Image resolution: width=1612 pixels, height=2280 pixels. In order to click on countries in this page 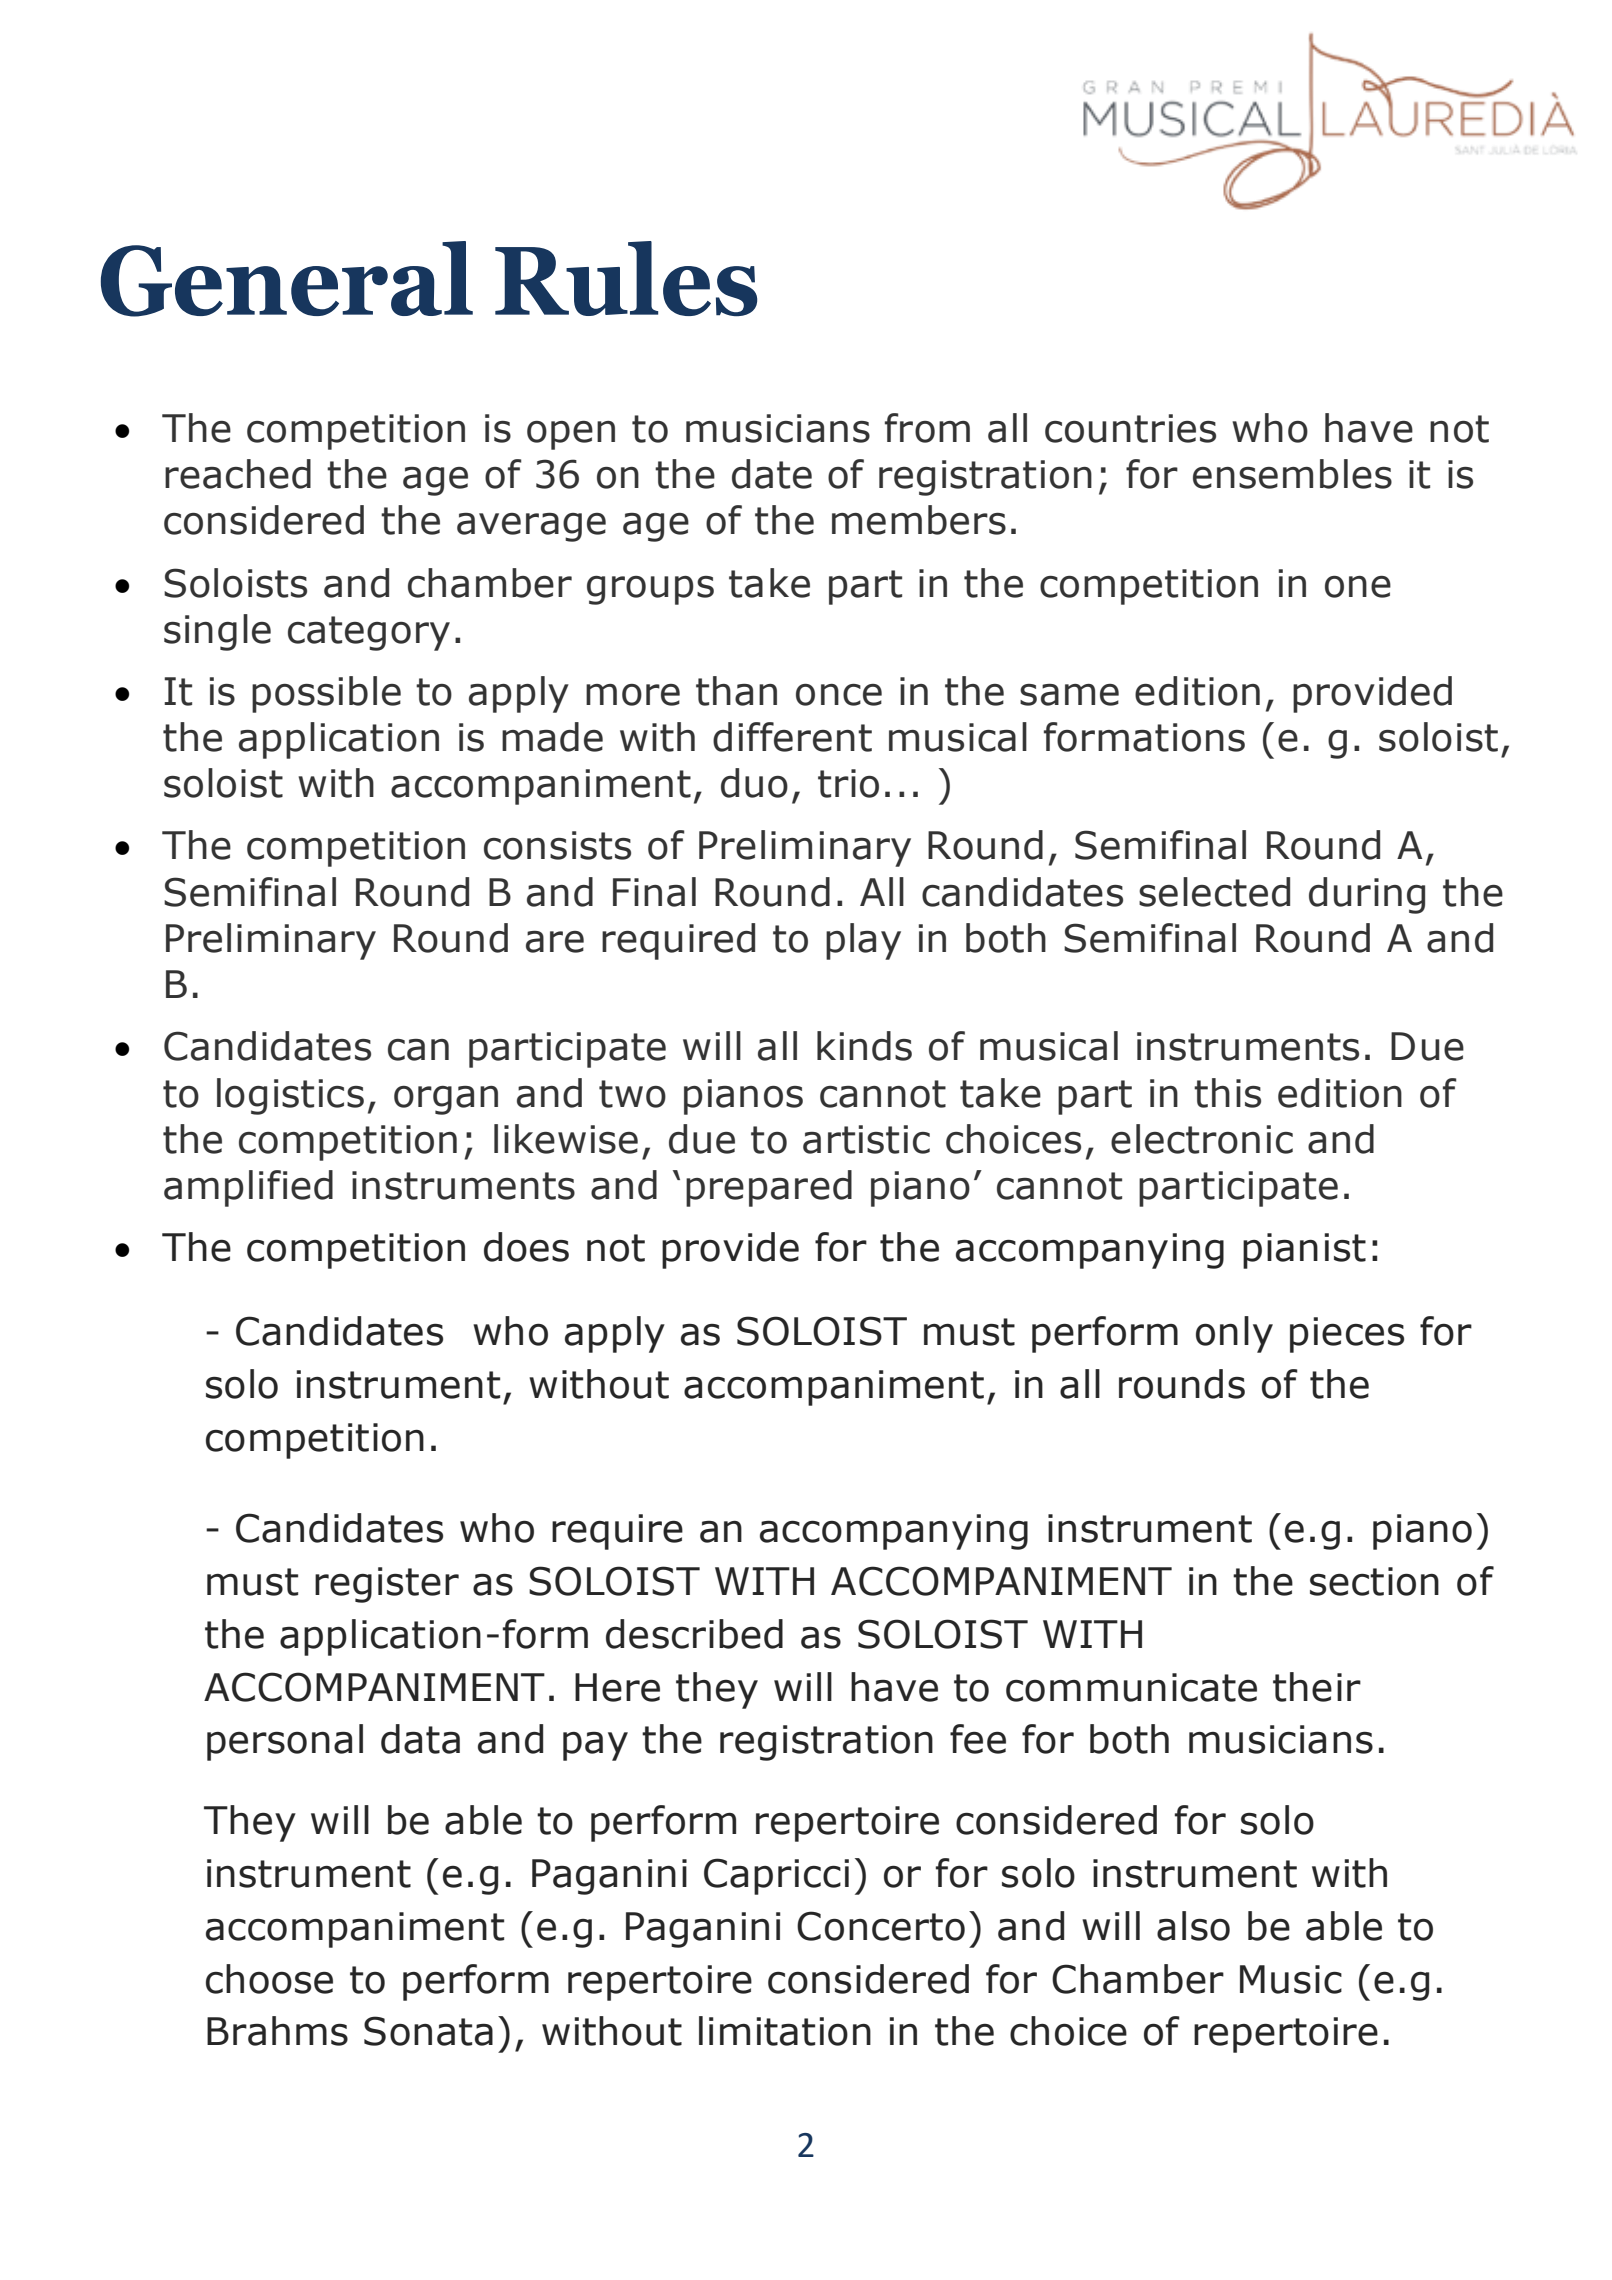, I will do `click(1130, 428)`.
